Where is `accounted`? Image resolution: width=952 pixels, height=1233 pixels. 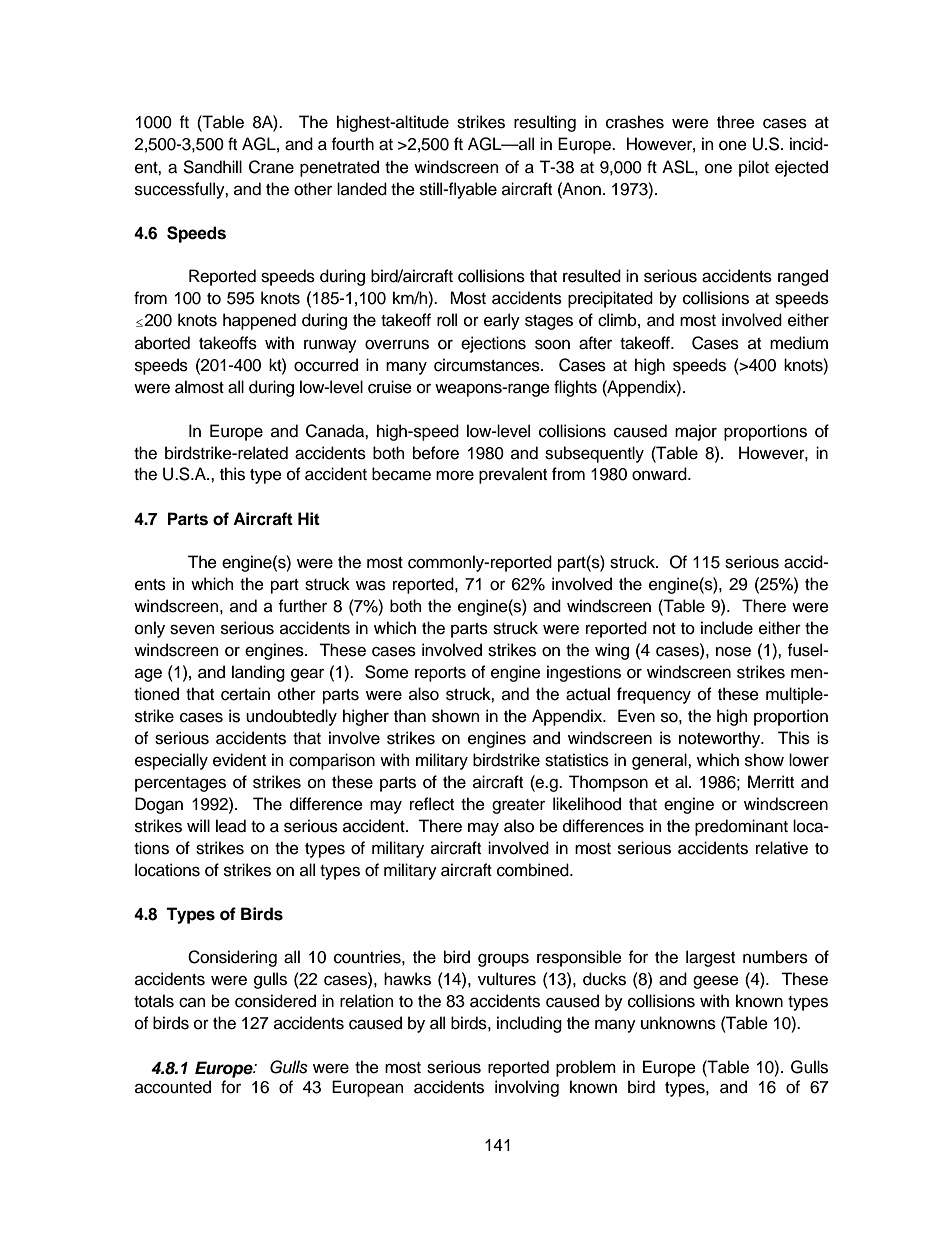 accounted is located at coordinates (173, 1087).
